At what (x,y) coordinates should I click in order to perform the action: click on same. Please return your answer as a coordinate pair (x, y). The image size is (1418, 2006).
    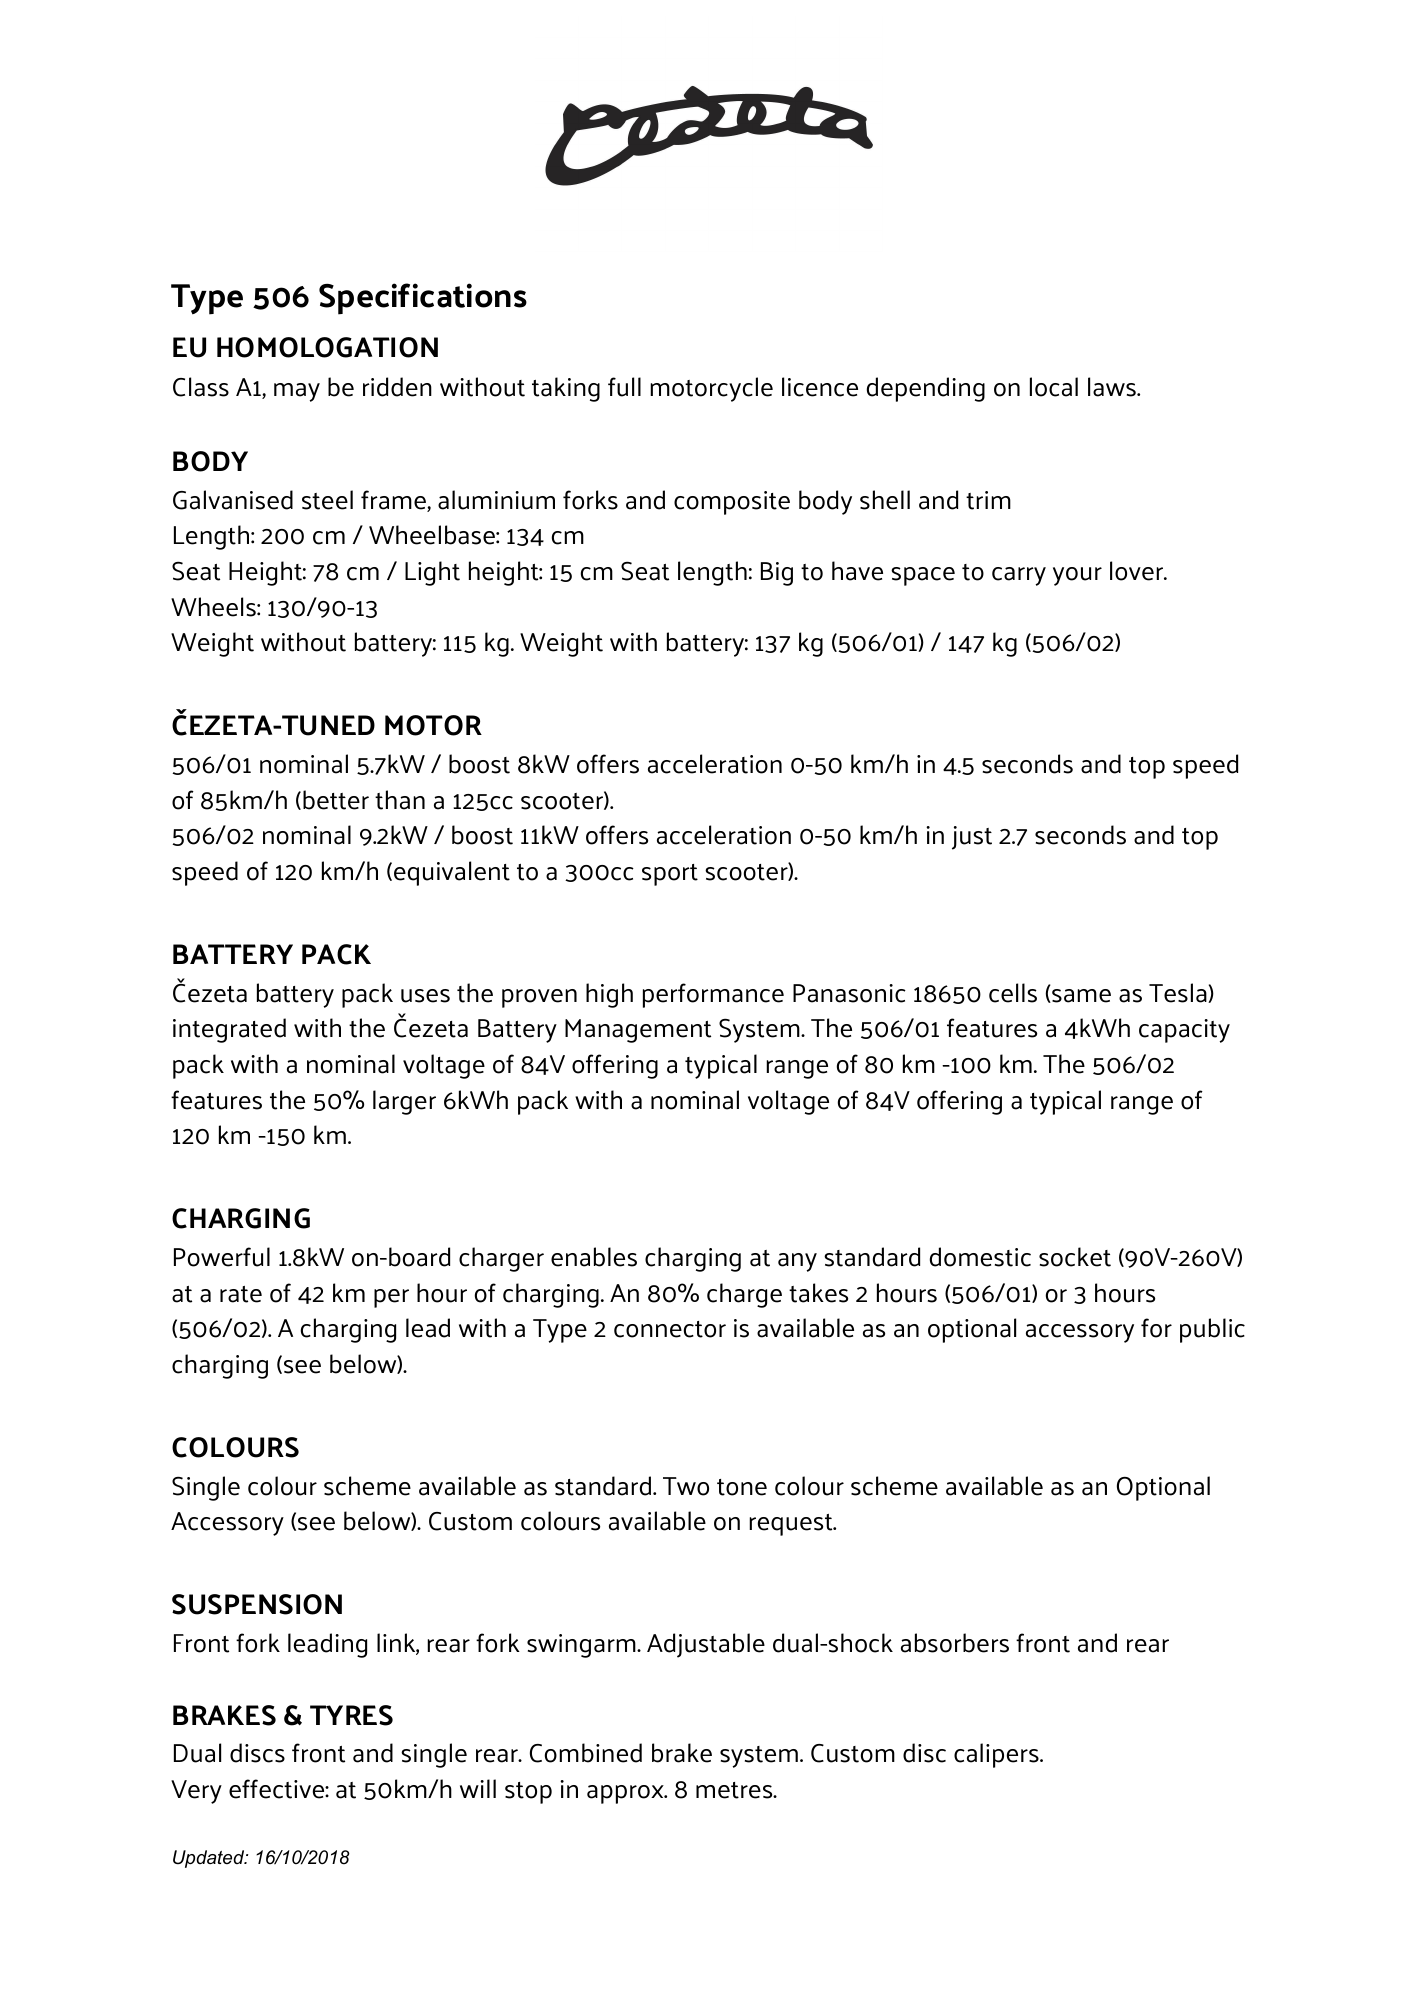
    Looking at the image, I should click on (1080, 996).
